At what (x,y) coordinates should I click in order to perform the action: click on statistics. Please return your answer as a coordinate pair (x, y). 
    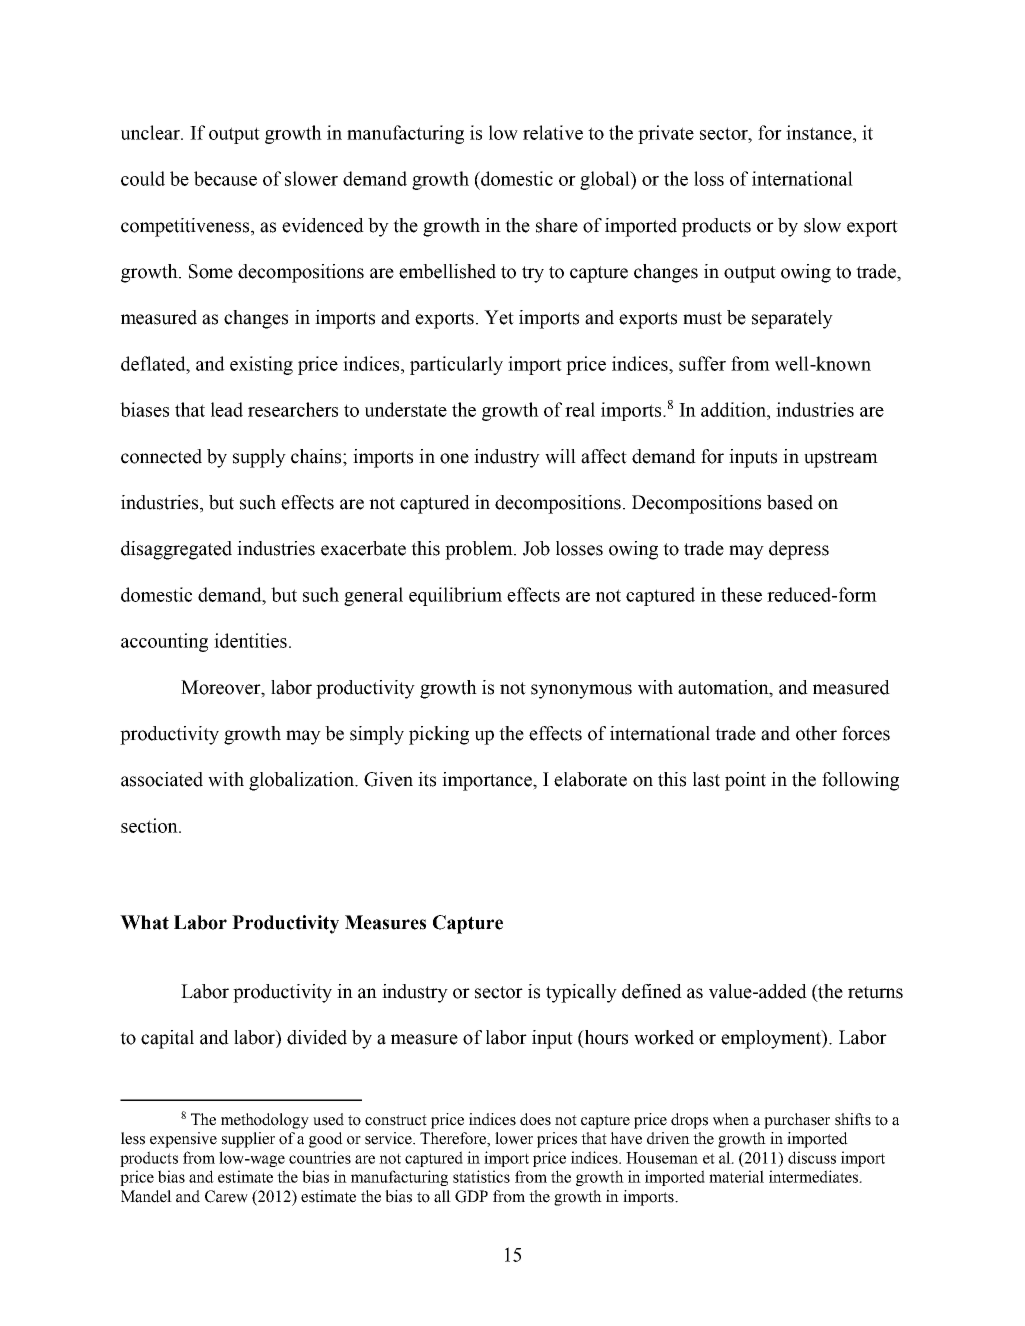
    Looking at the image, I should click on (481, 1176).
